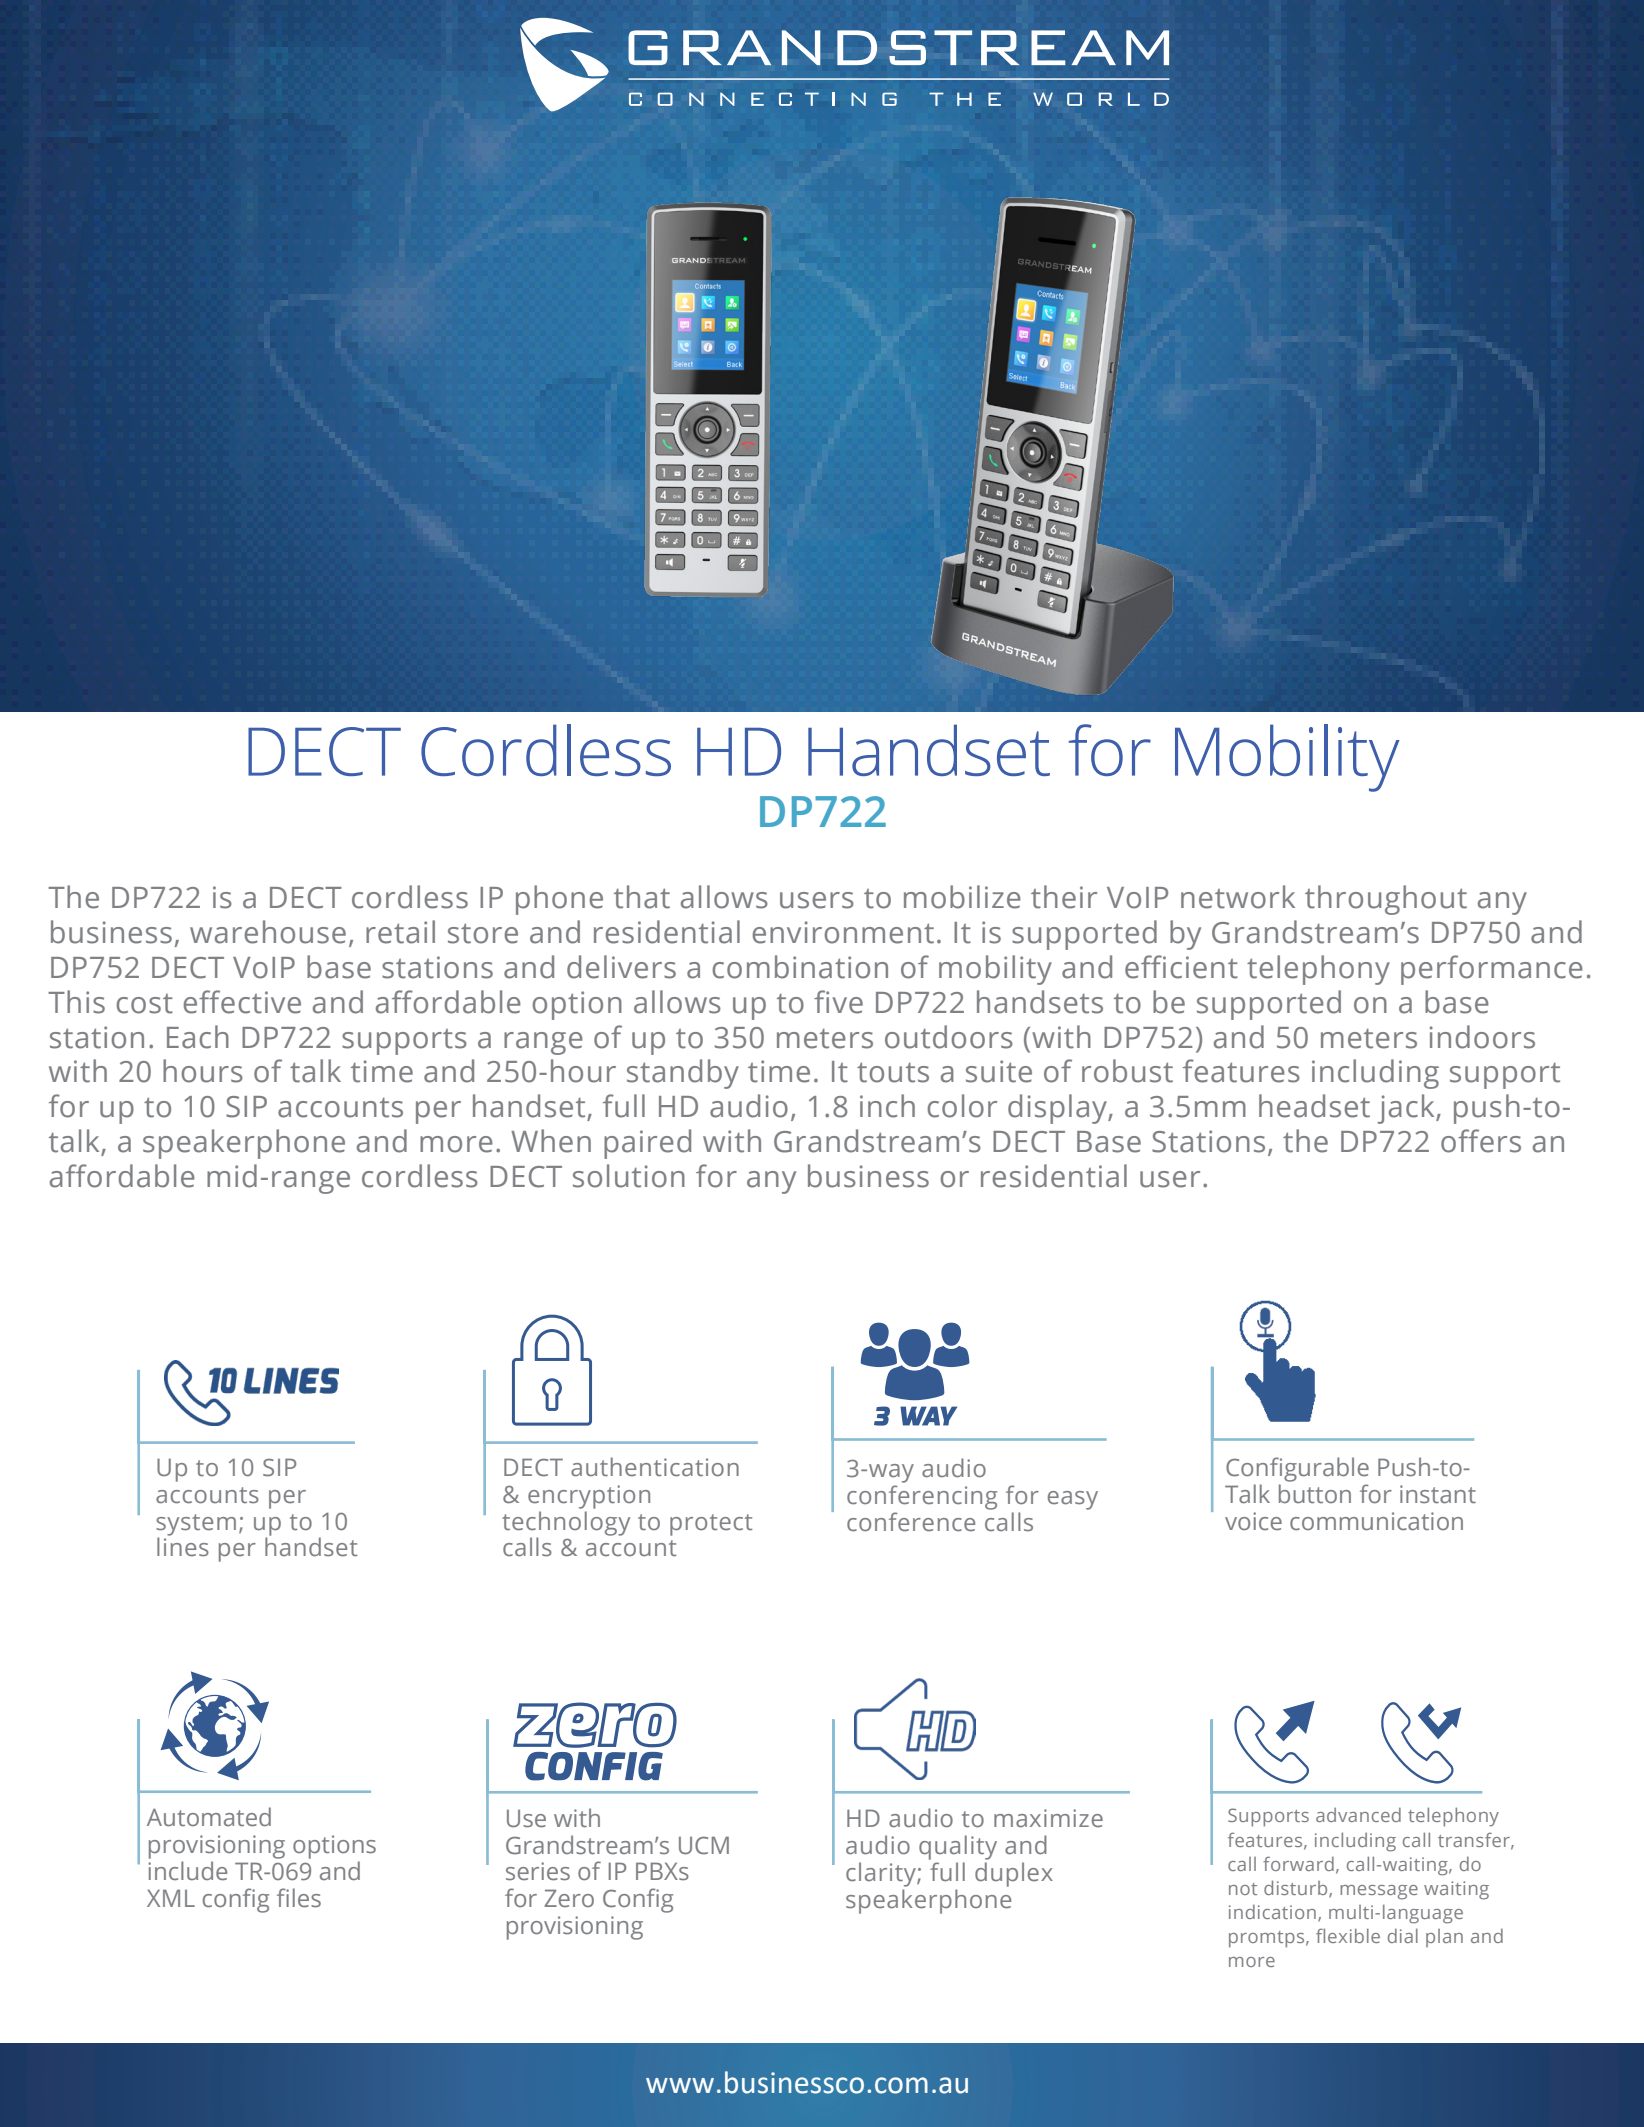 The height and width of the document is (2127, 1644). What do you see at coordinates (183, 1547) in the document?
I see `lines` at bounding box center [183, 1547].
